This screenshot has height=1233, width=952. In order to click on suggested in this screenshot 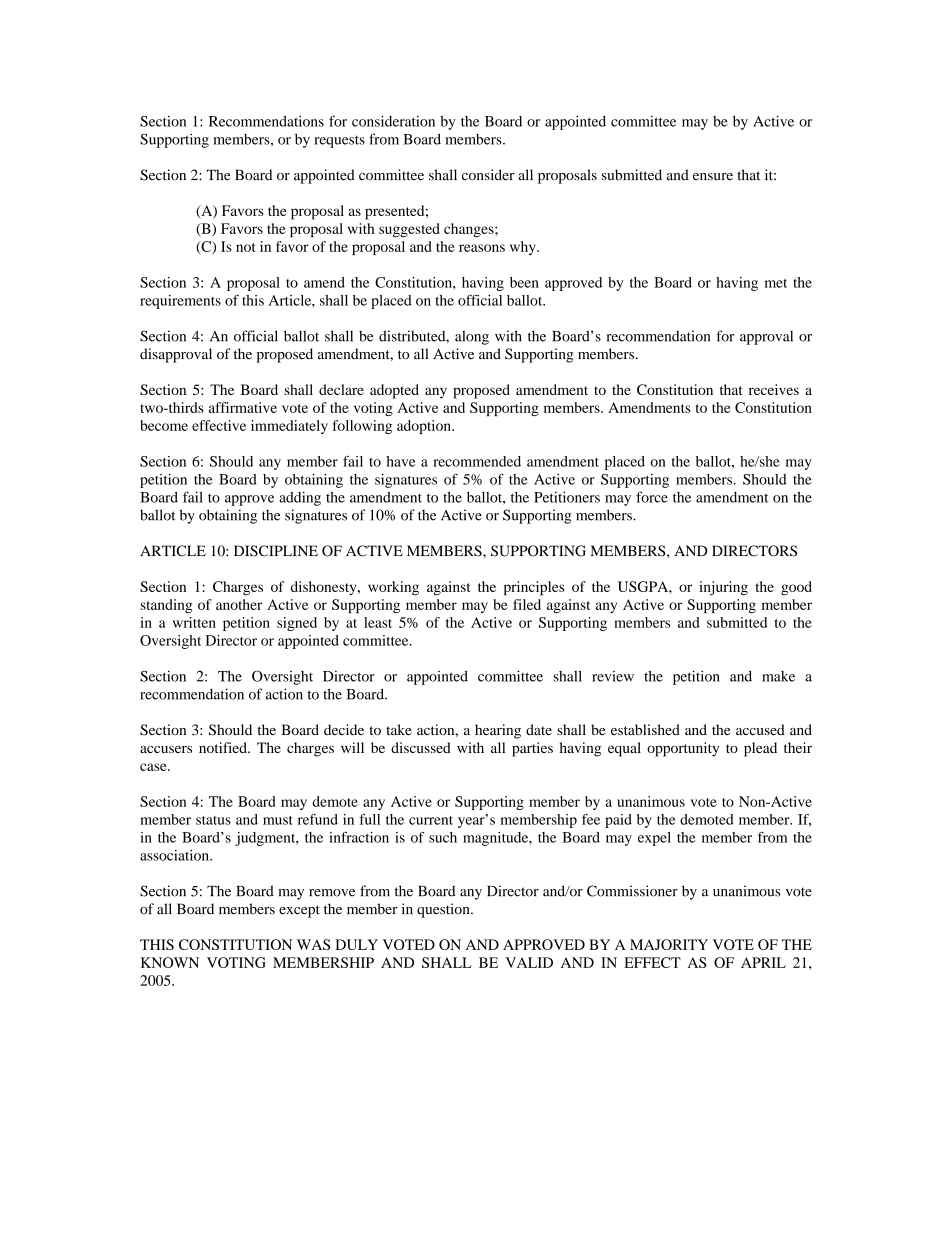, I will do `click(409, 230)`.
